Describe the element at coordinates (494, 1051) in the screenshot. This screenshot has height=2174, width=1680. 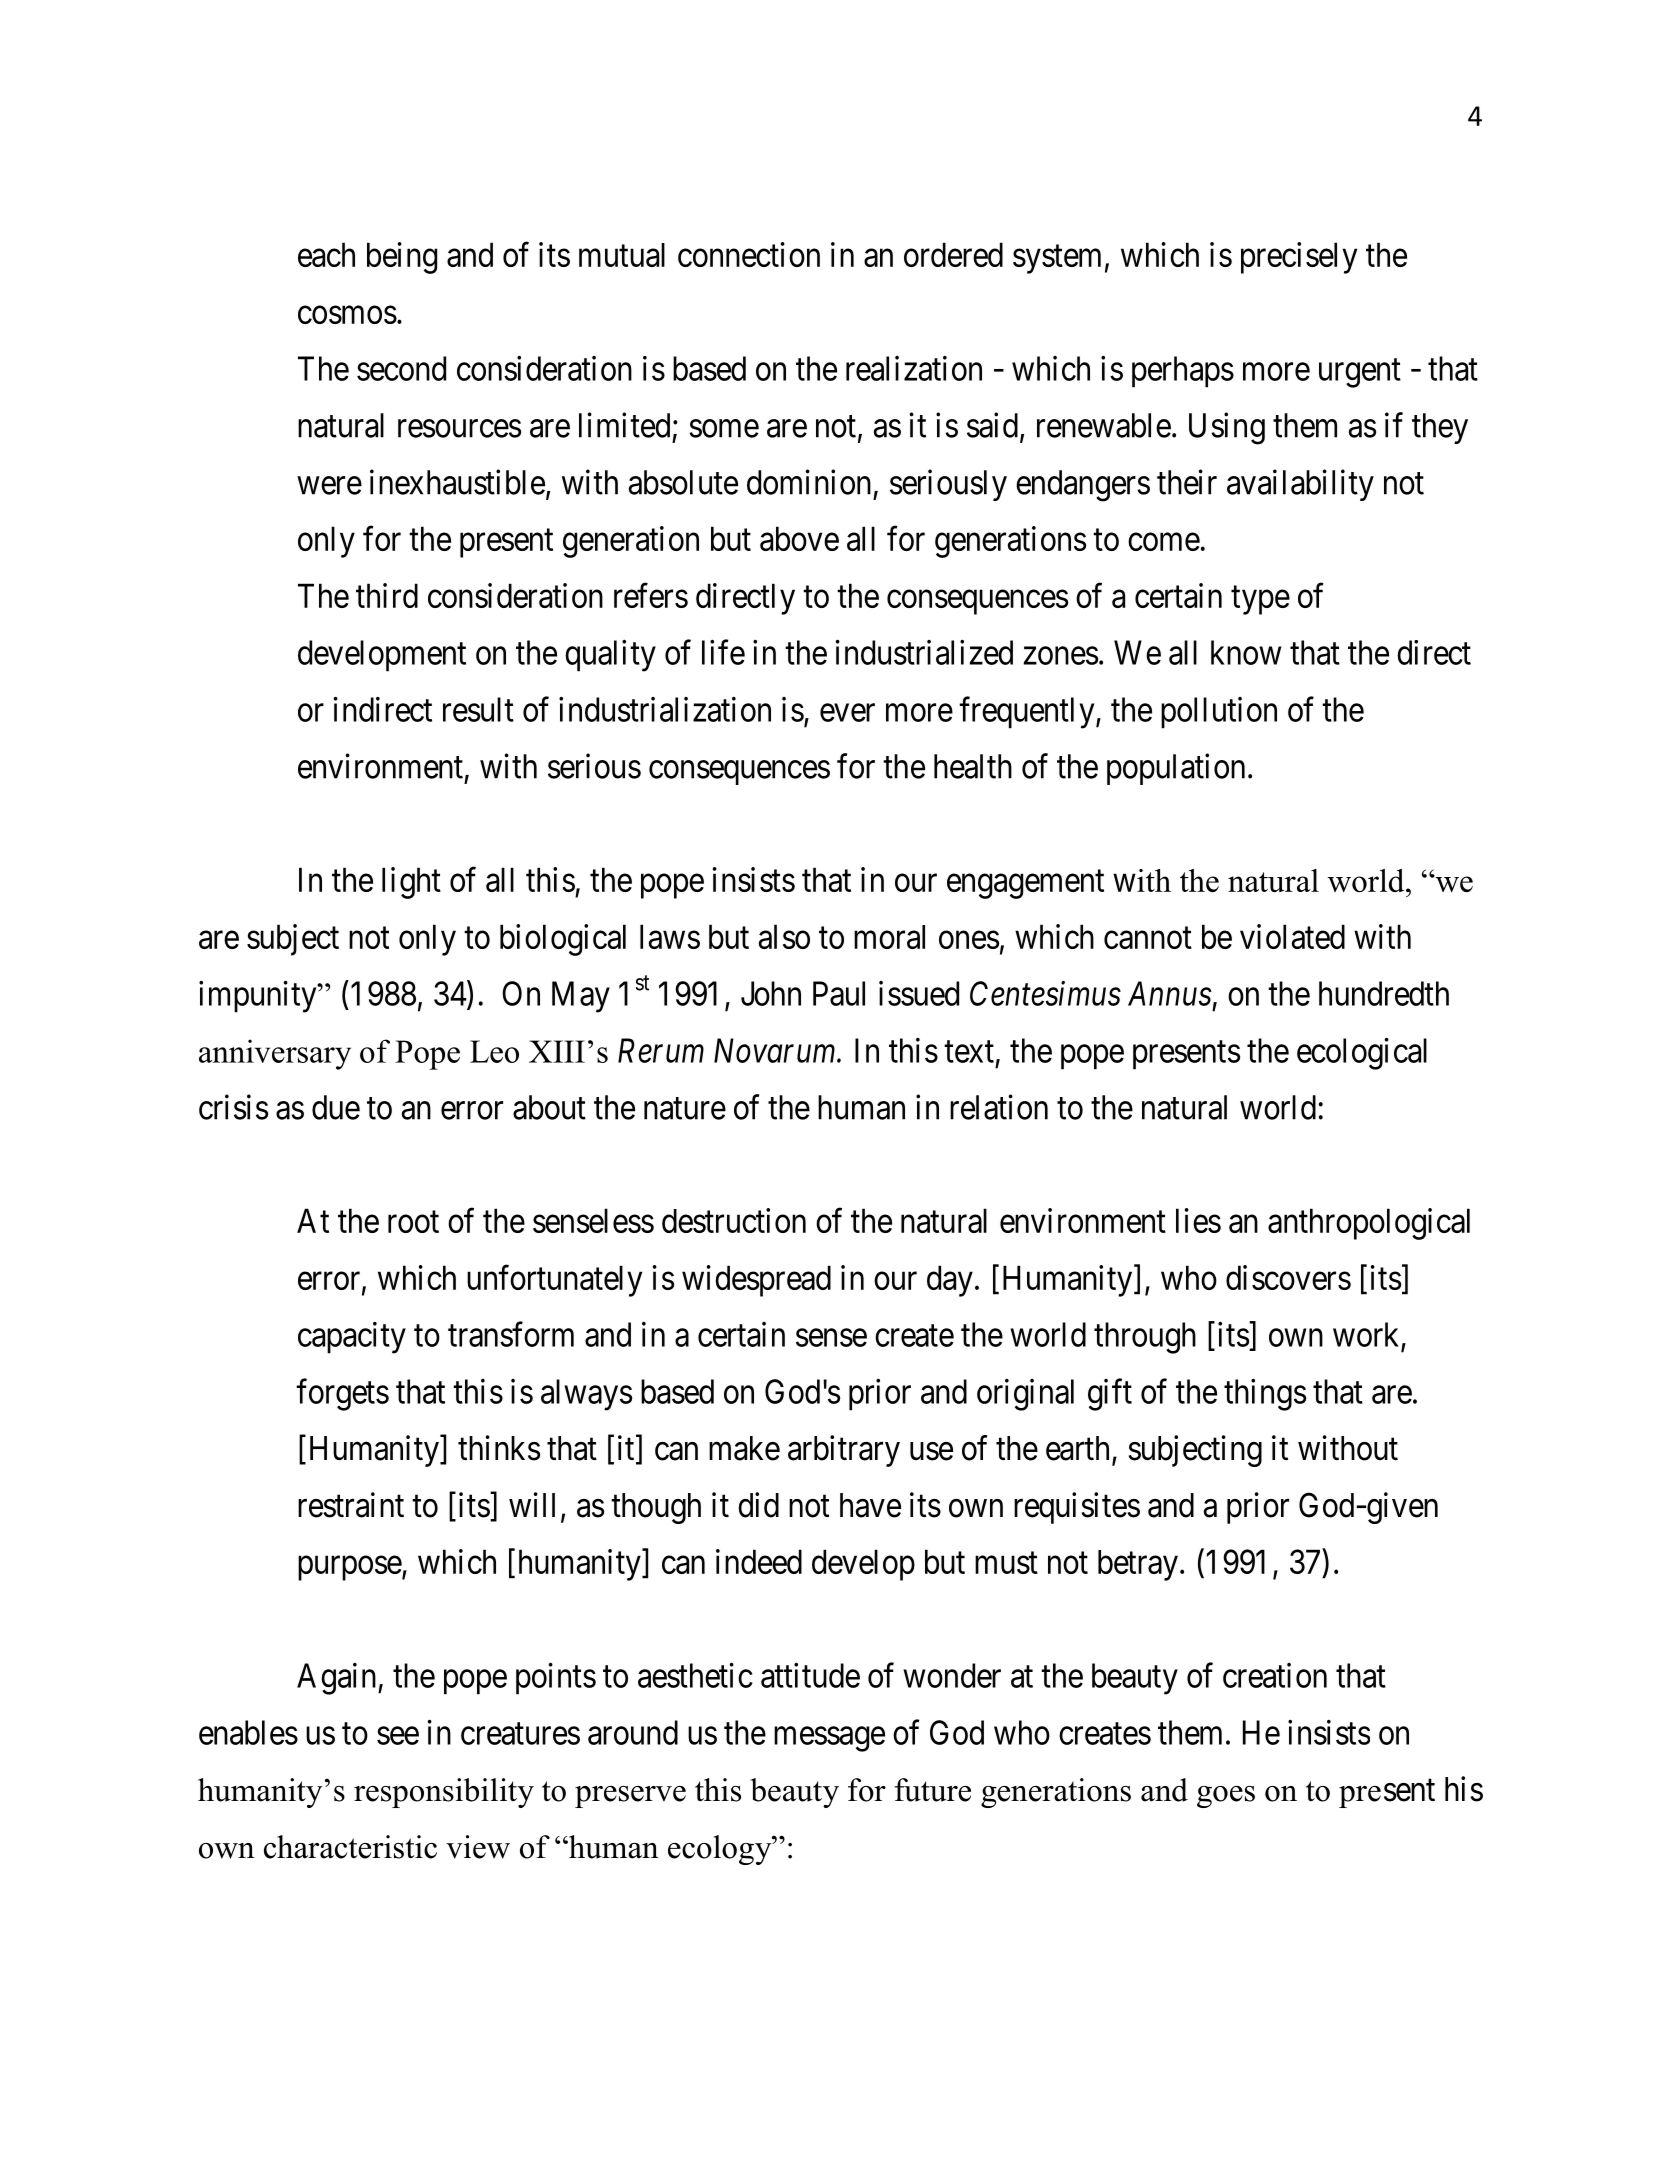
I see `Leo` at that location.
